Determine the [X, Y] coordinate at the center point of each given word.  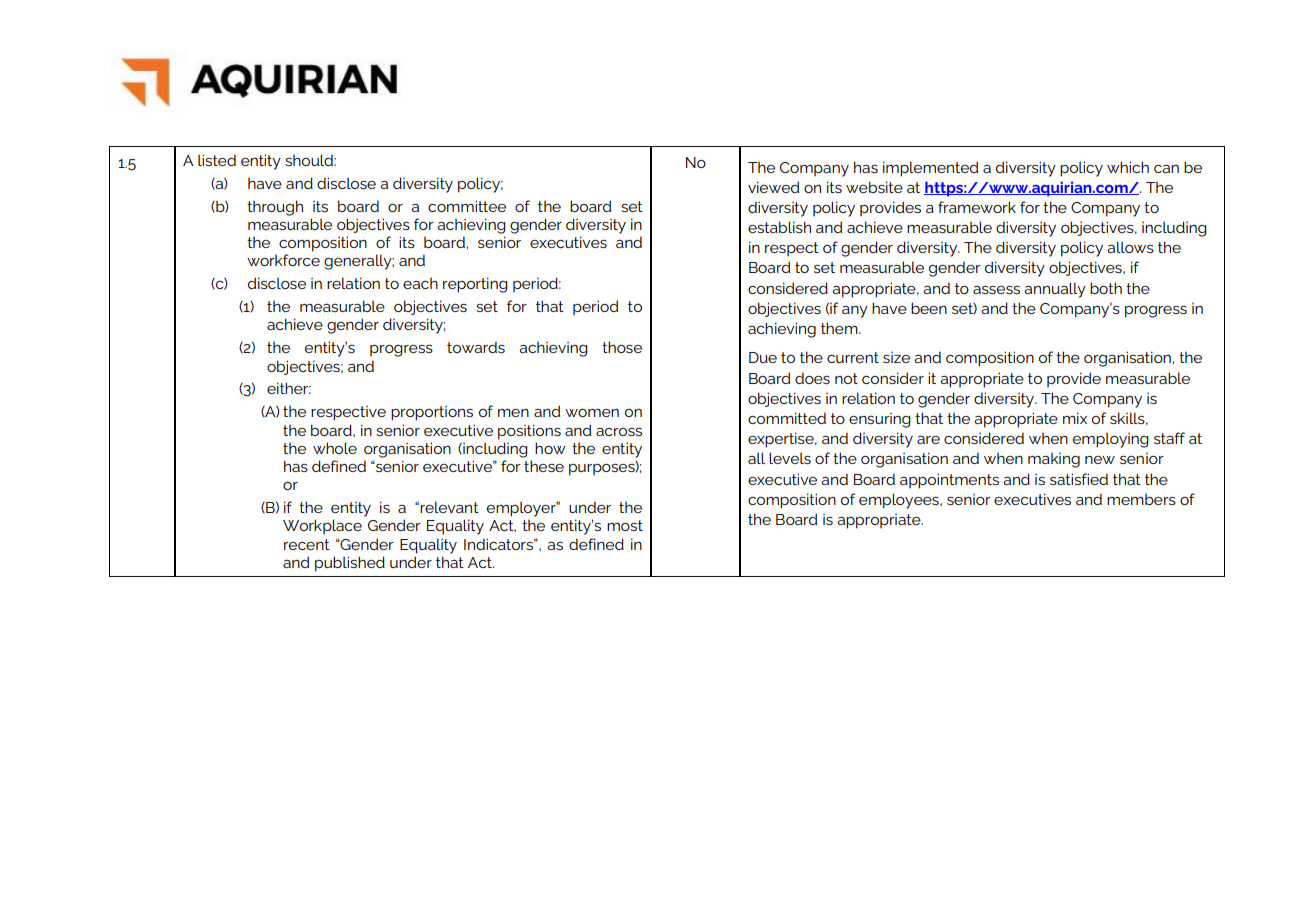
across [619, 432]
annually [1055, 290]
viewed [773, 187]
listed [217, 160]
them [840, 328]
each [420, 283]
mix [1075, 418]
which [1128, 167]
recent [307, 544]
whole [335, 448]
